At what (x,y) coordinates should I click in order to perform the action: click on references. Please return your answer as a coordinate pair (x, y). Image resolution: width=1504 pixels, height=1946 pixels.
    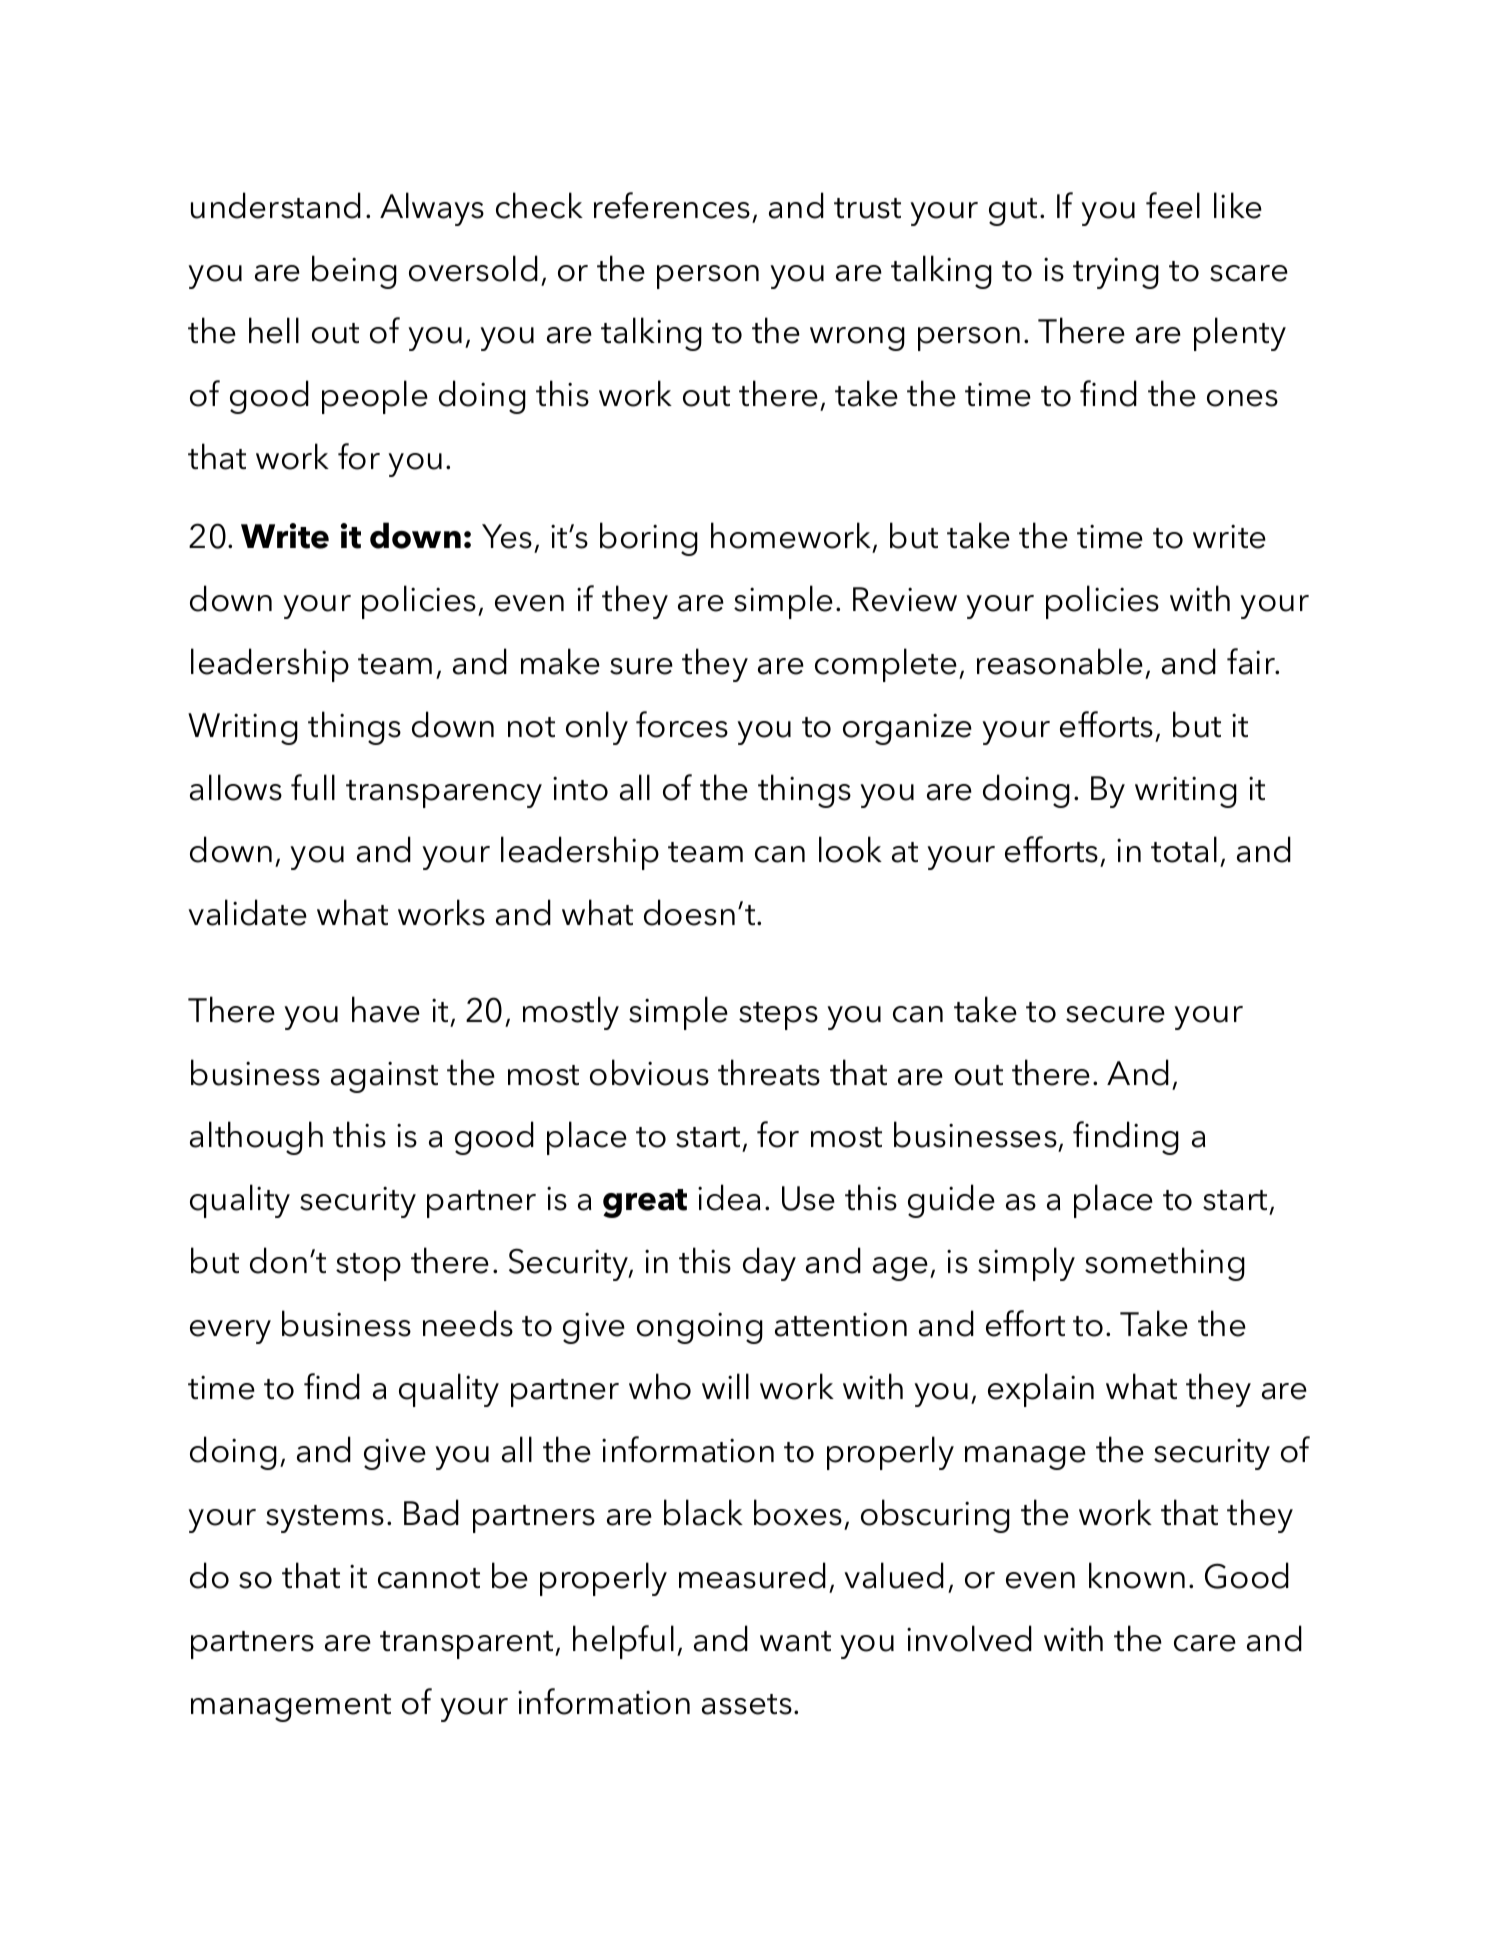
    Looking at the image, I should click on (672, 205).
